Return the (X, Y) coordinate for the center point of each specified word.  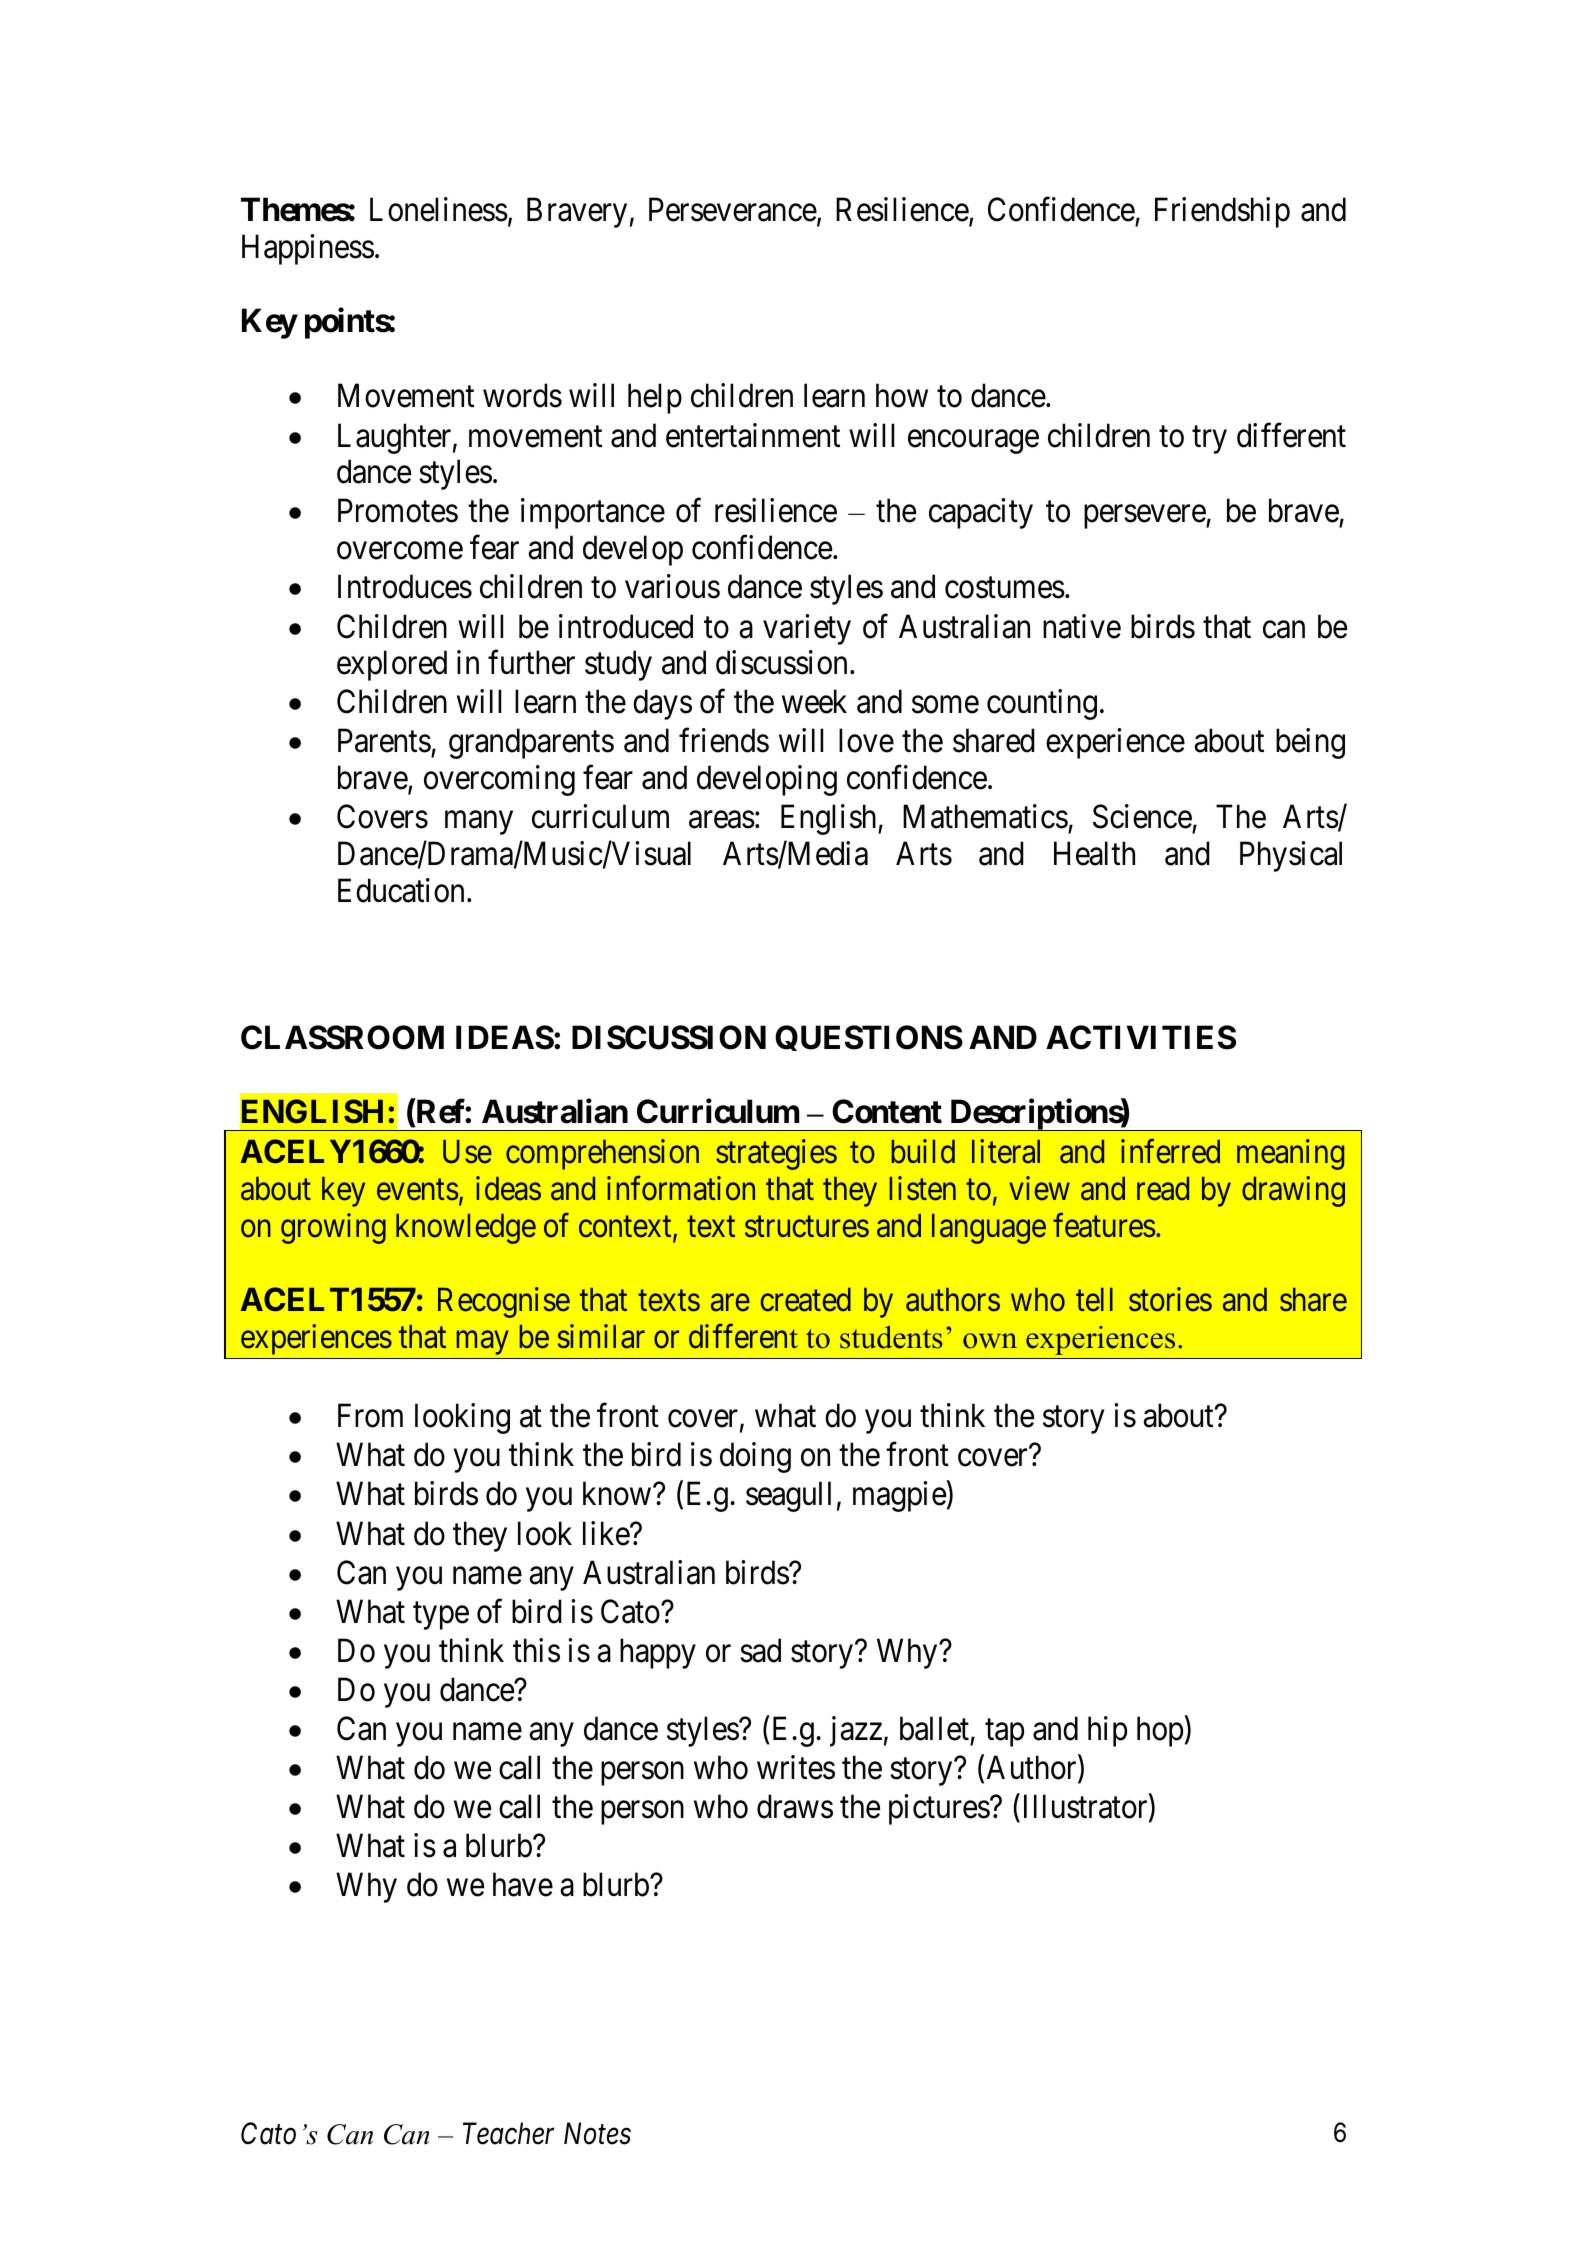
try (1209, 440)
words (522, 396)
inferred (1170, 1151)
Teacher (508, 2133)
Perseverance (733, 210)
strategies (776, 1154)
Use (467, 1152)
